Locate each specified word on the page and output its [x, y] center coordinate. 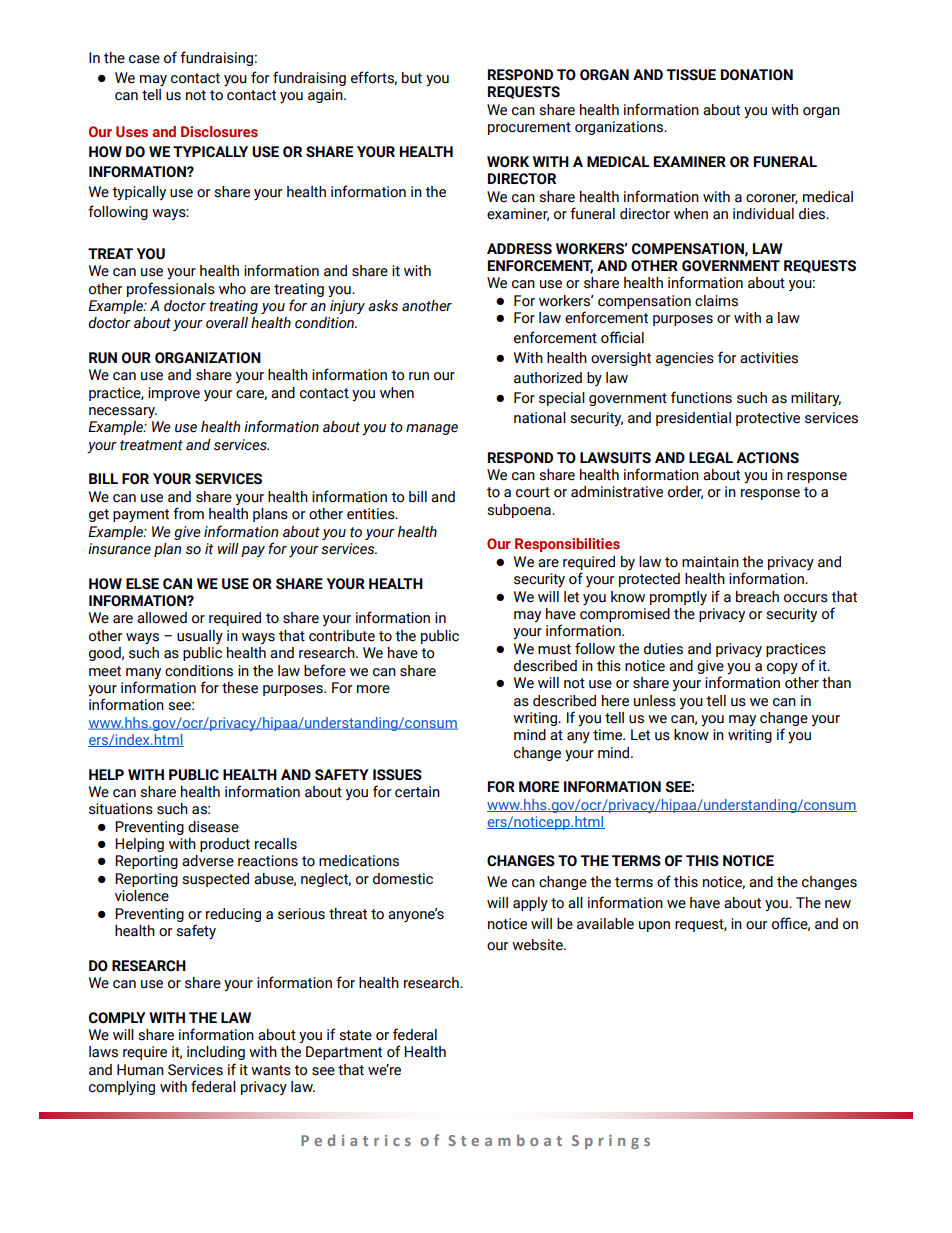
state [355, 1035]
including [216, 1053]
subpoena [520, 511]
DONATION [757, 75]
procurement [529, 128]
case [144, 59]
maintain [710, 562]
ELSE [142, 584]
